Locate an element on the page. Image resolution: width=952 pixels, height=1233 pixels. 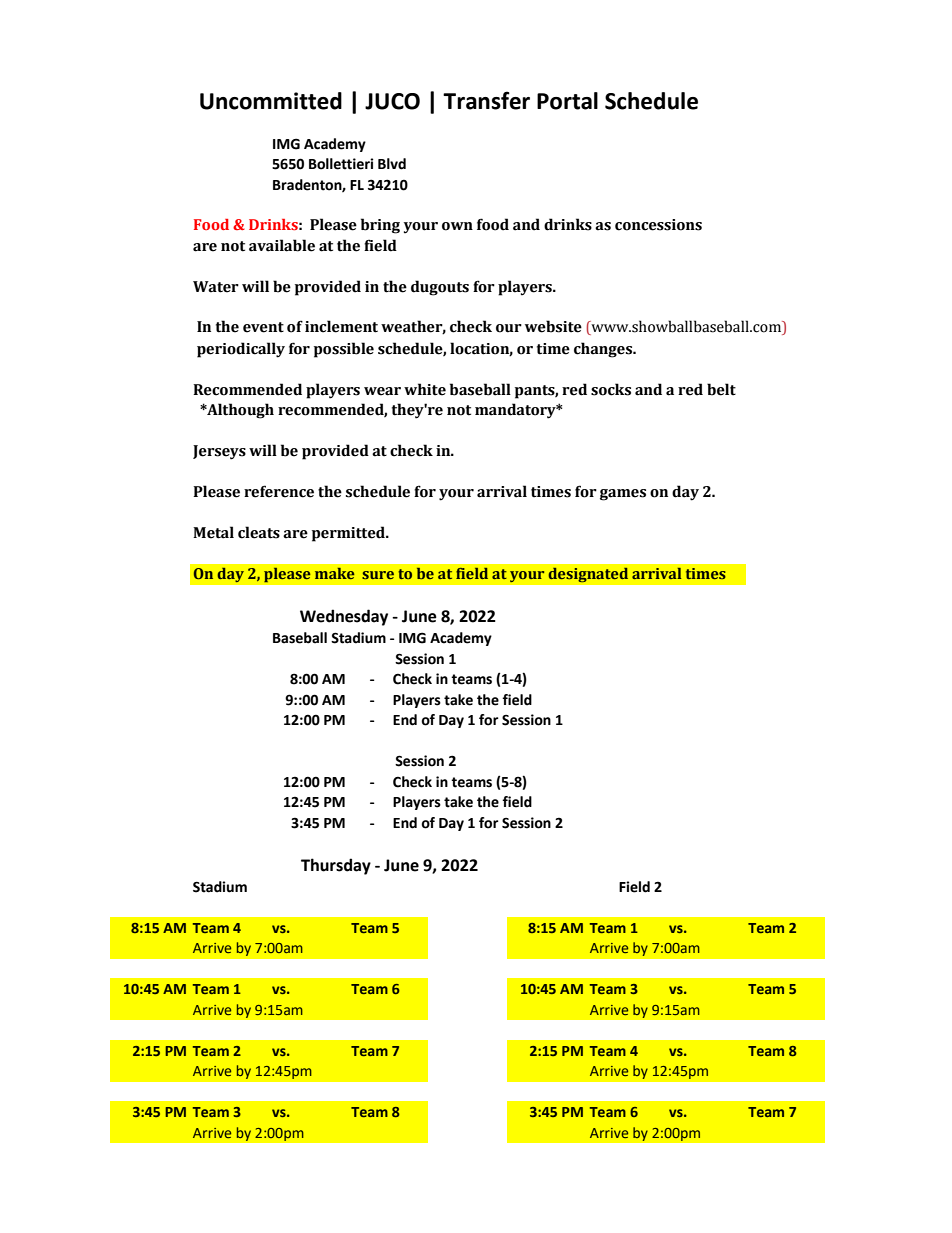
Transfer is located at coordinates (486, 100).
